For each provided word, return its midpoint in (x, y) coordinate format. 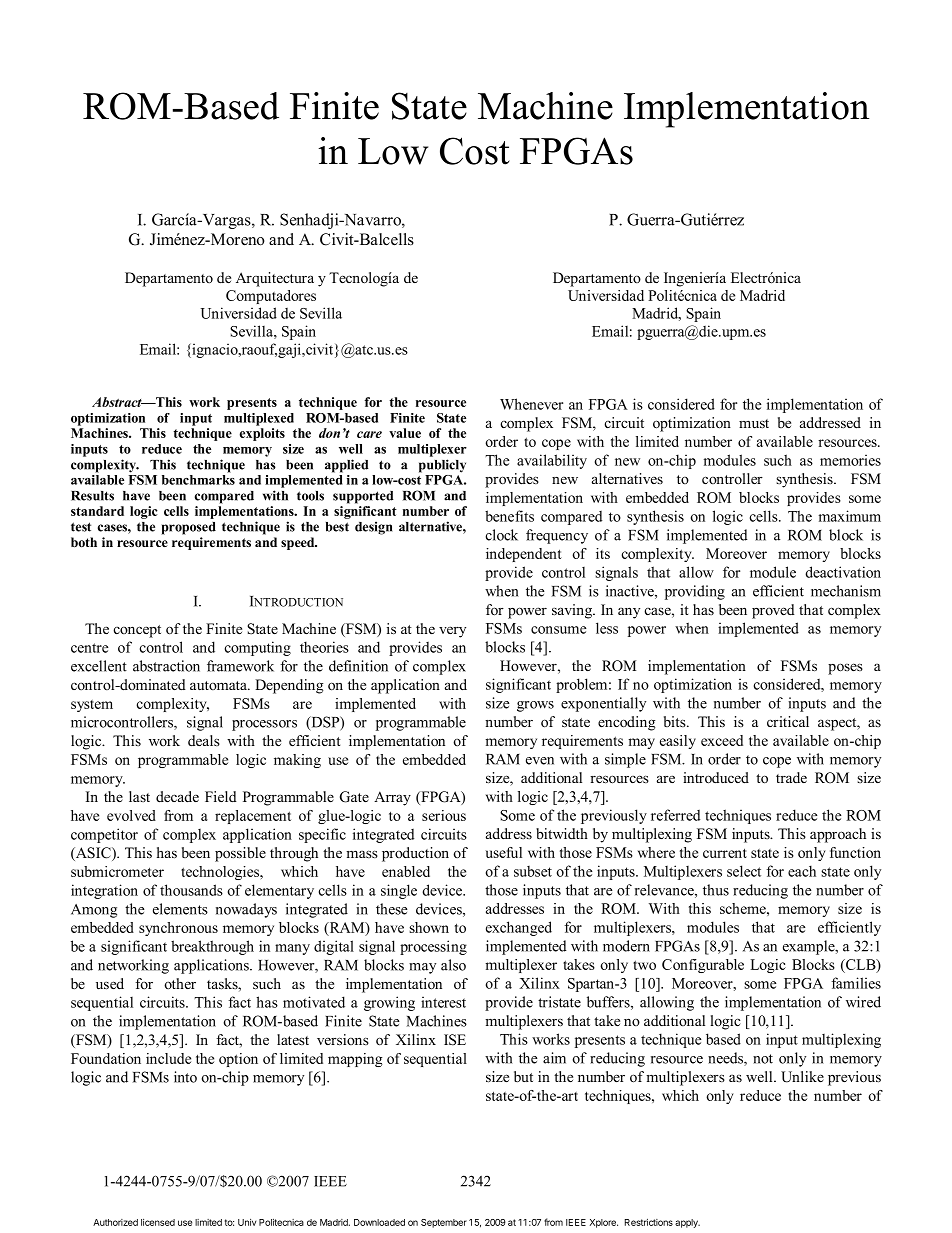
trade (791, 777)
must (754, 424)
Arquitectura (275, 279)
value (405, 433)
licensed (158, 1222)
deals (204, 740)
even (540, 761)
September (444, 1223)
